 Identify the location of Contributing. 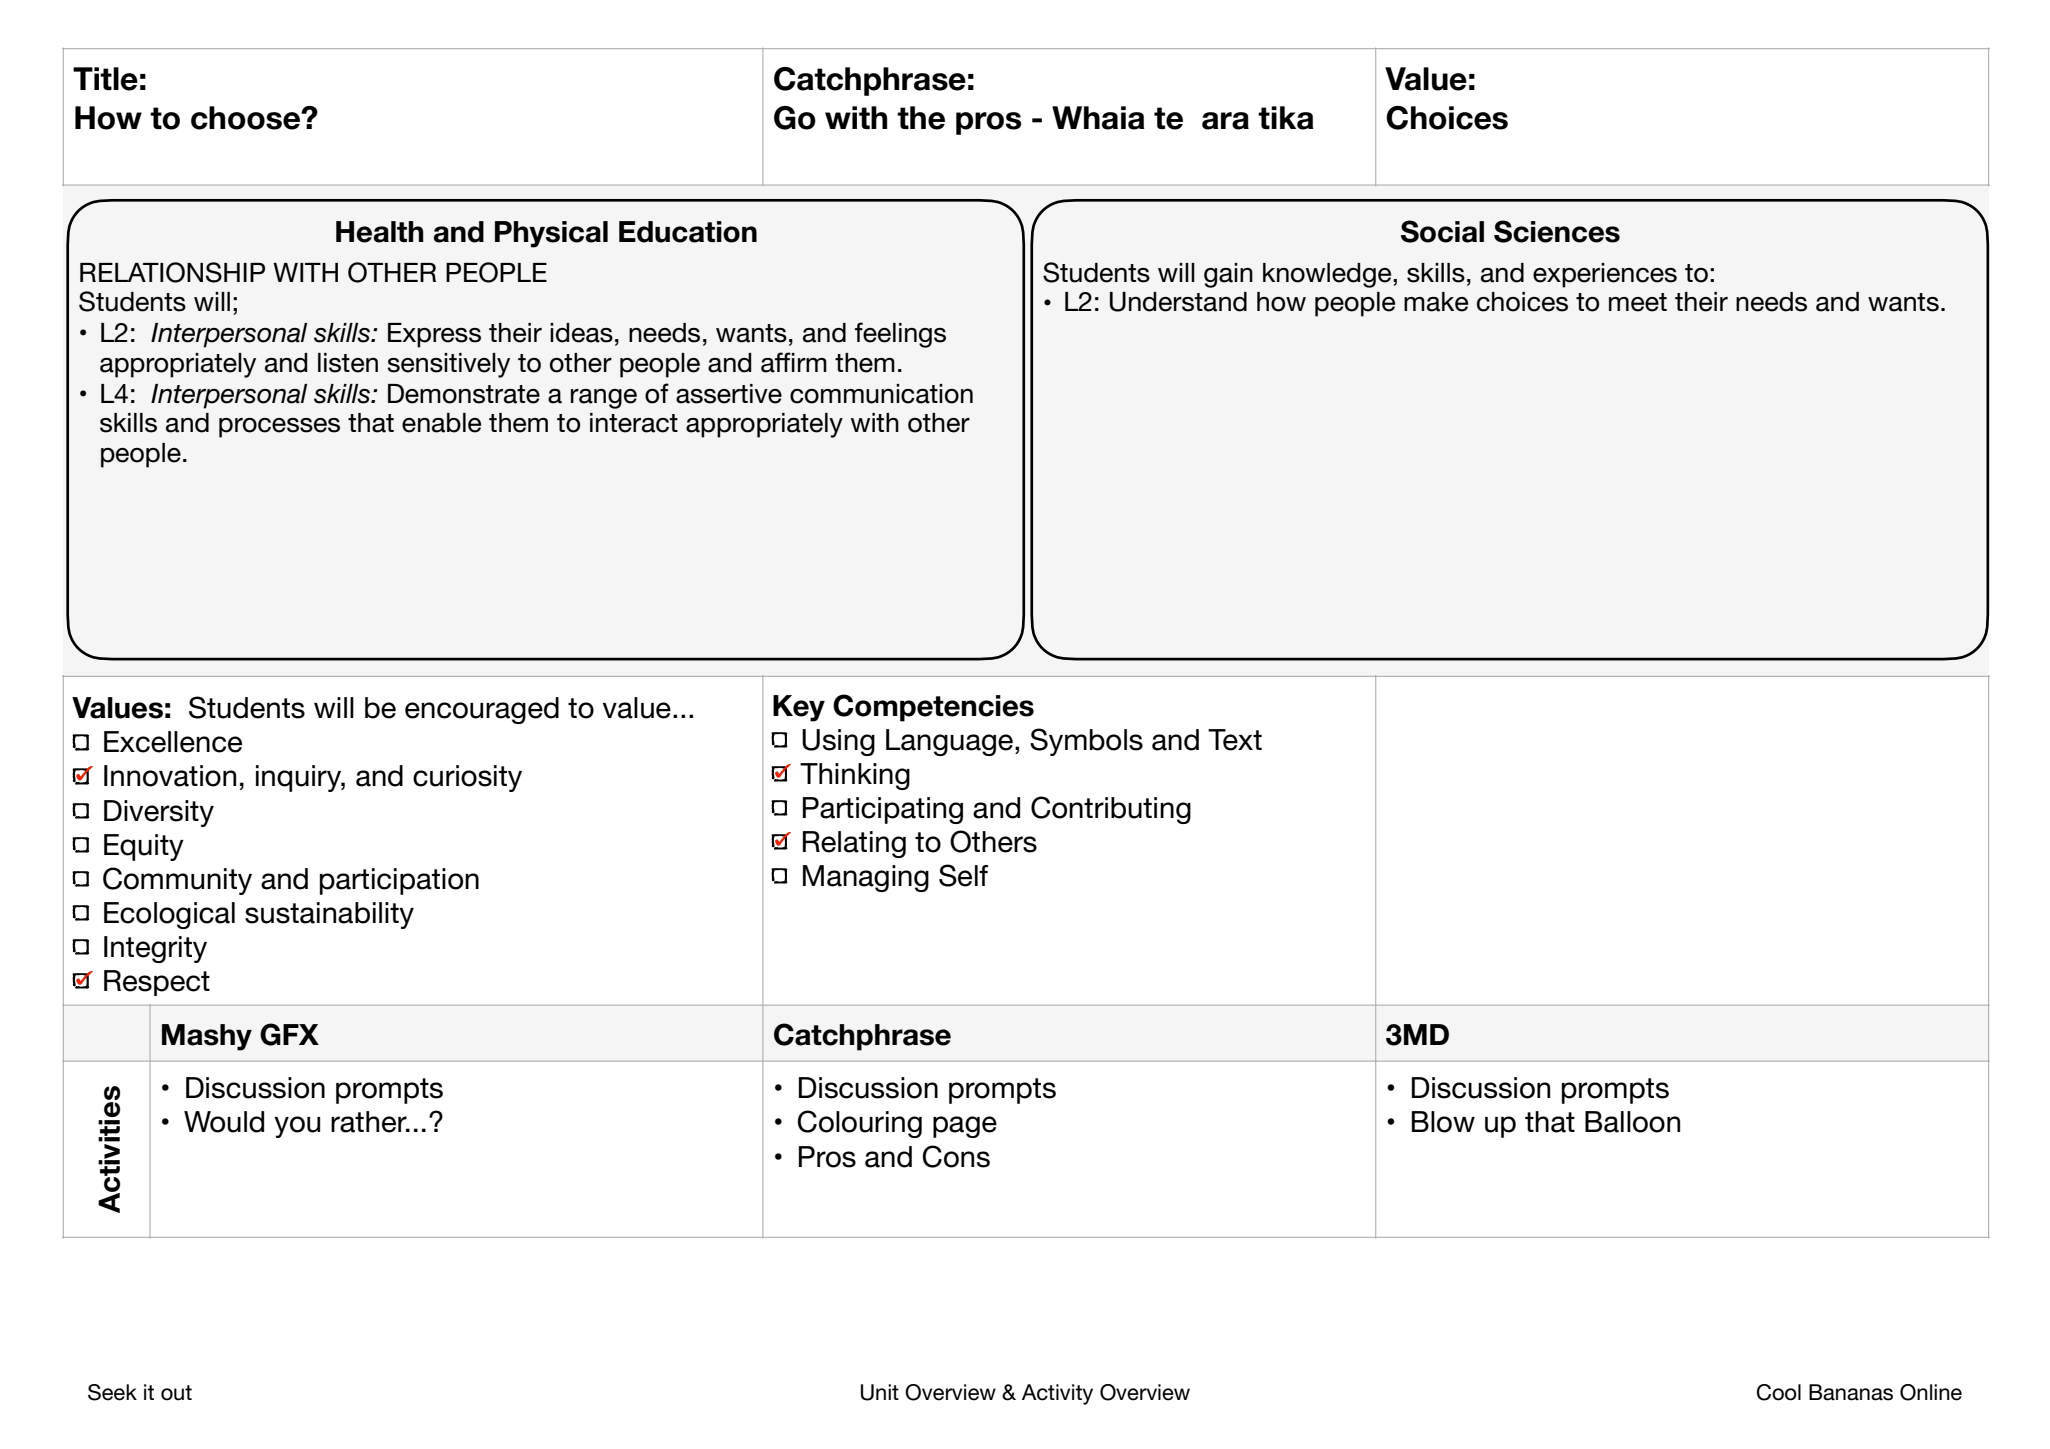
(1111, 810).
